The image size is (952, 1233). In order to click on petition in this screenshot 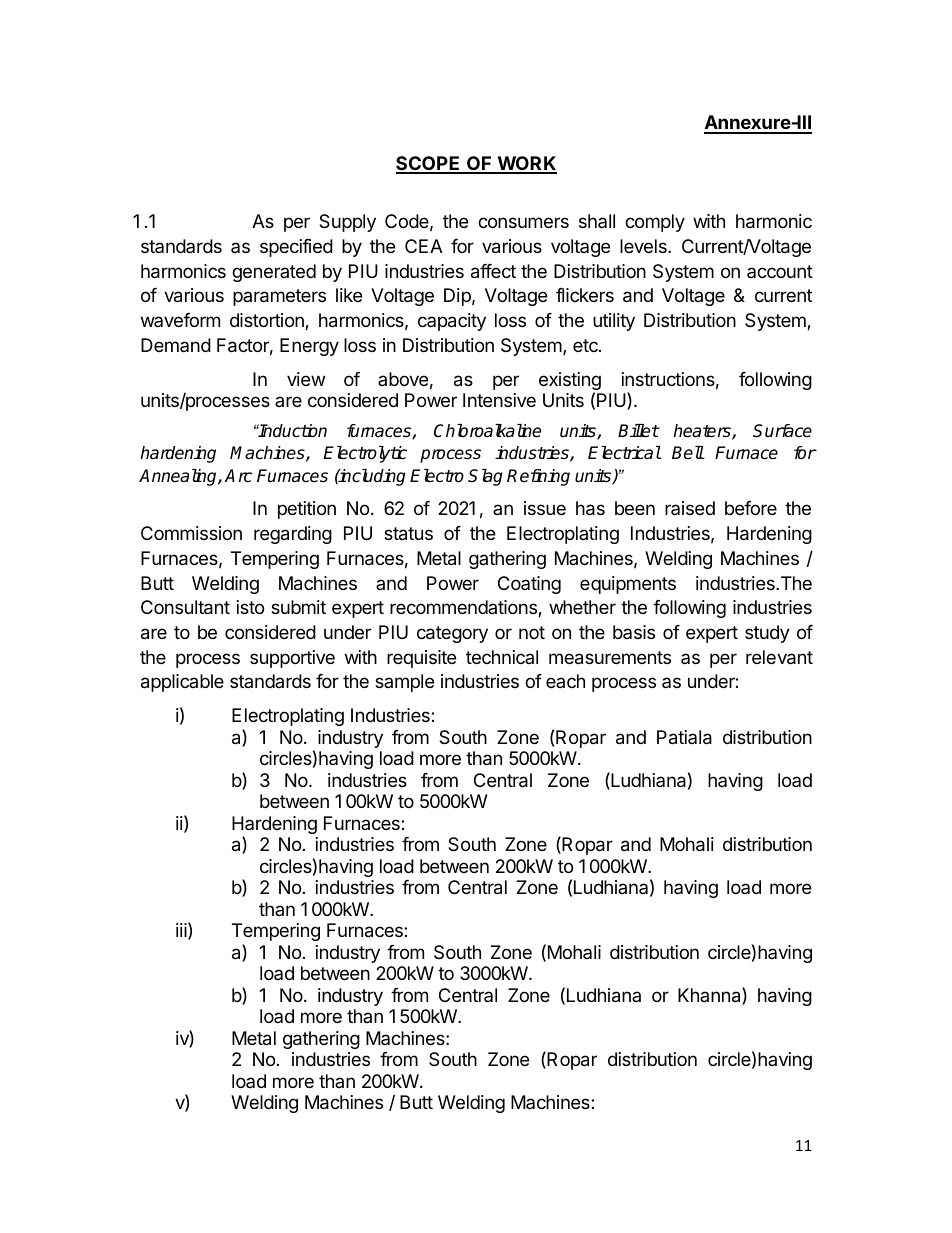, I will do `click(307, 510)`.
